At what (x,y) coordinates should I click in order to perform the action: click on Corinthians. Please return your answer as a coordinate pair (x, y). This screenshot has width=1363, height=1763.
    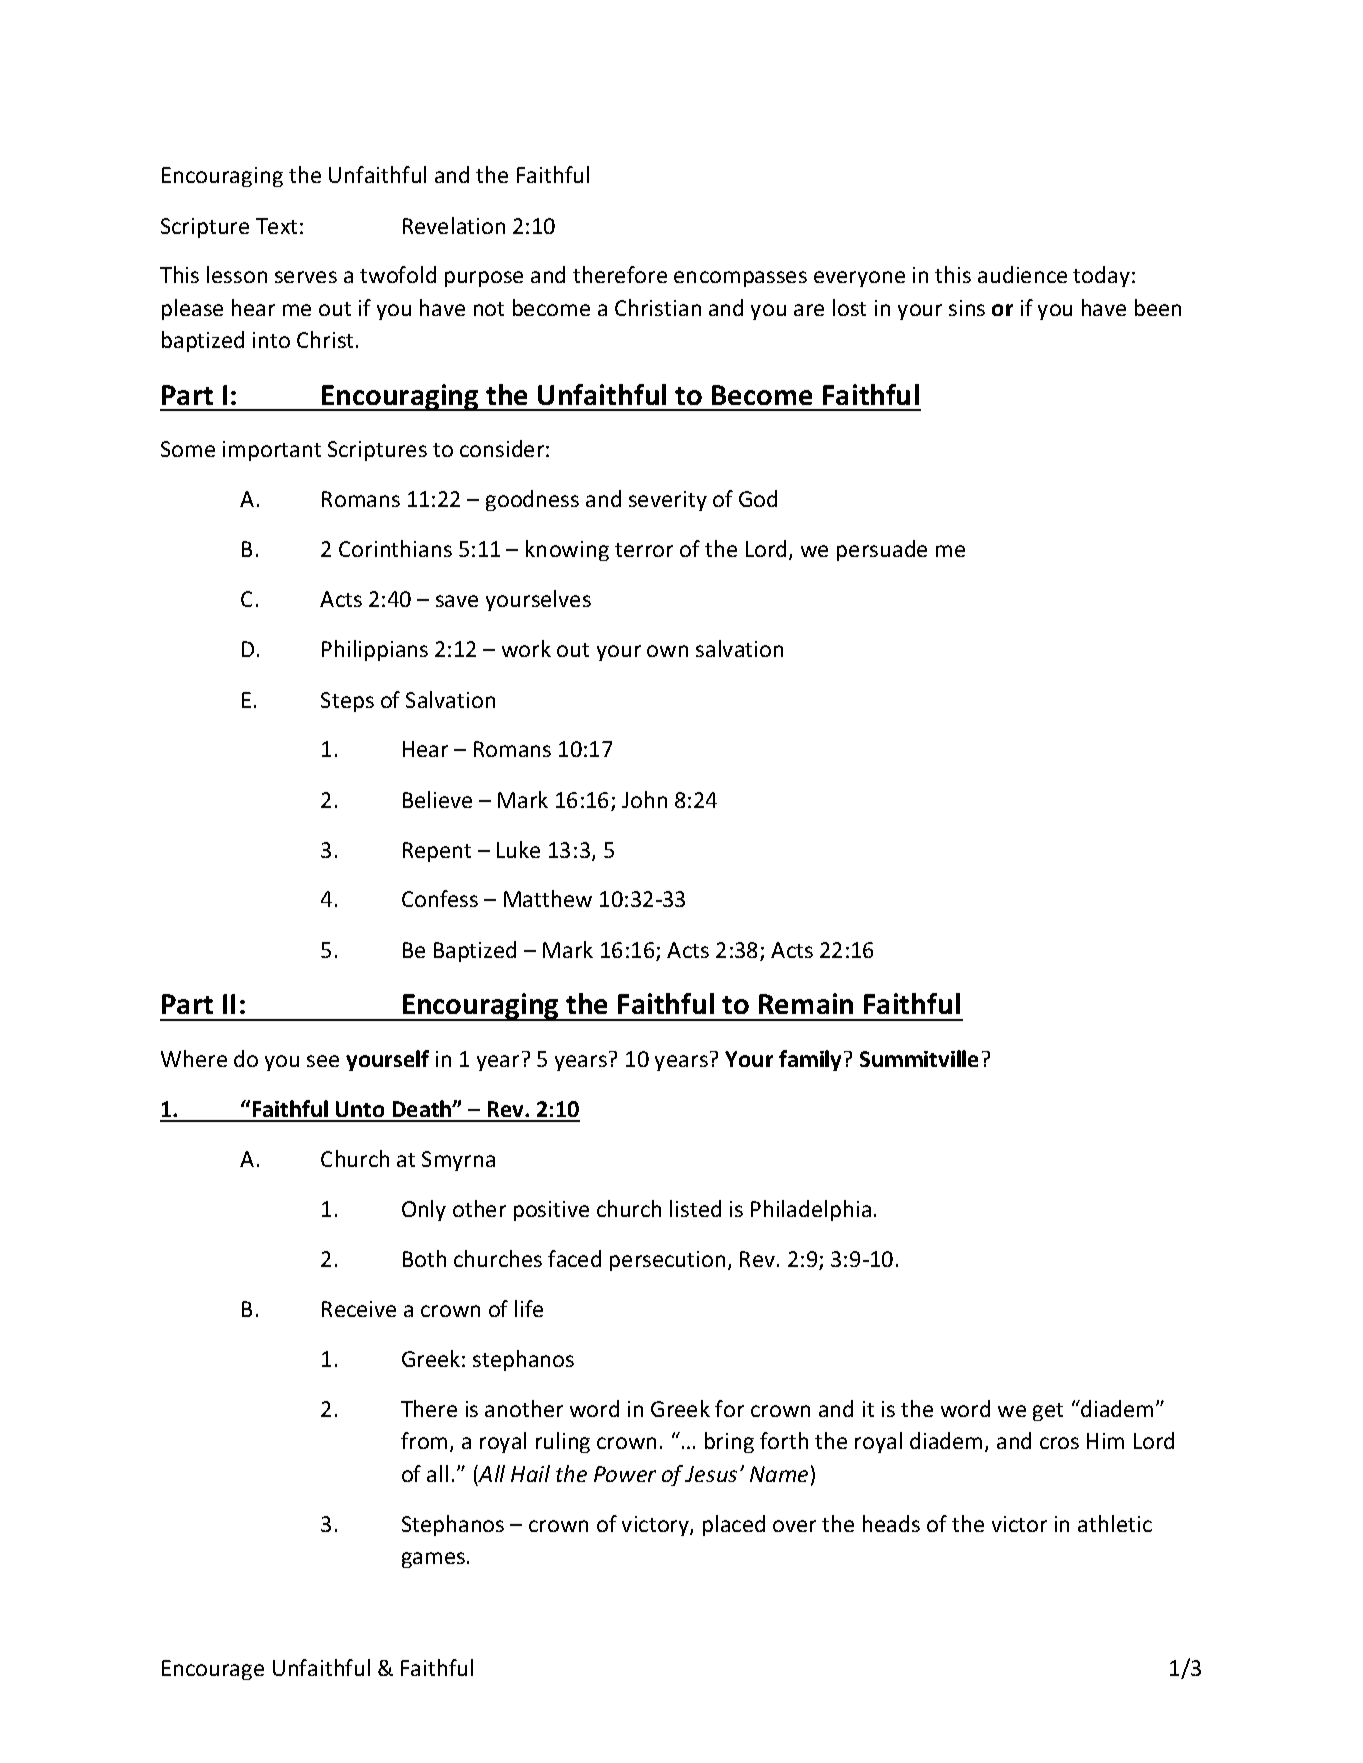
    Looking at the image, I should click on (395, 548).
